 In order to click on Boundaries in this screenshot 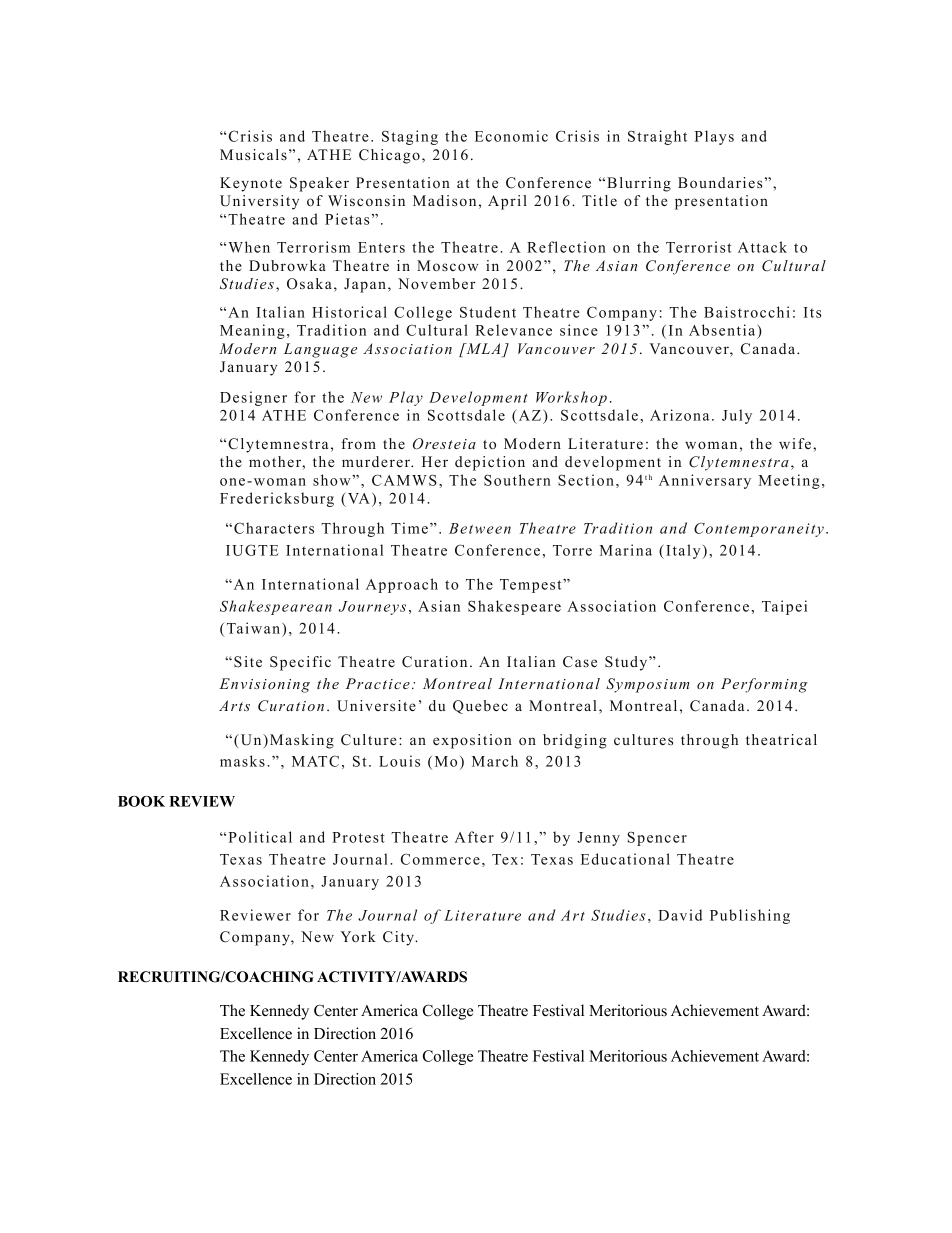, I will do `click(720, 182)`.
